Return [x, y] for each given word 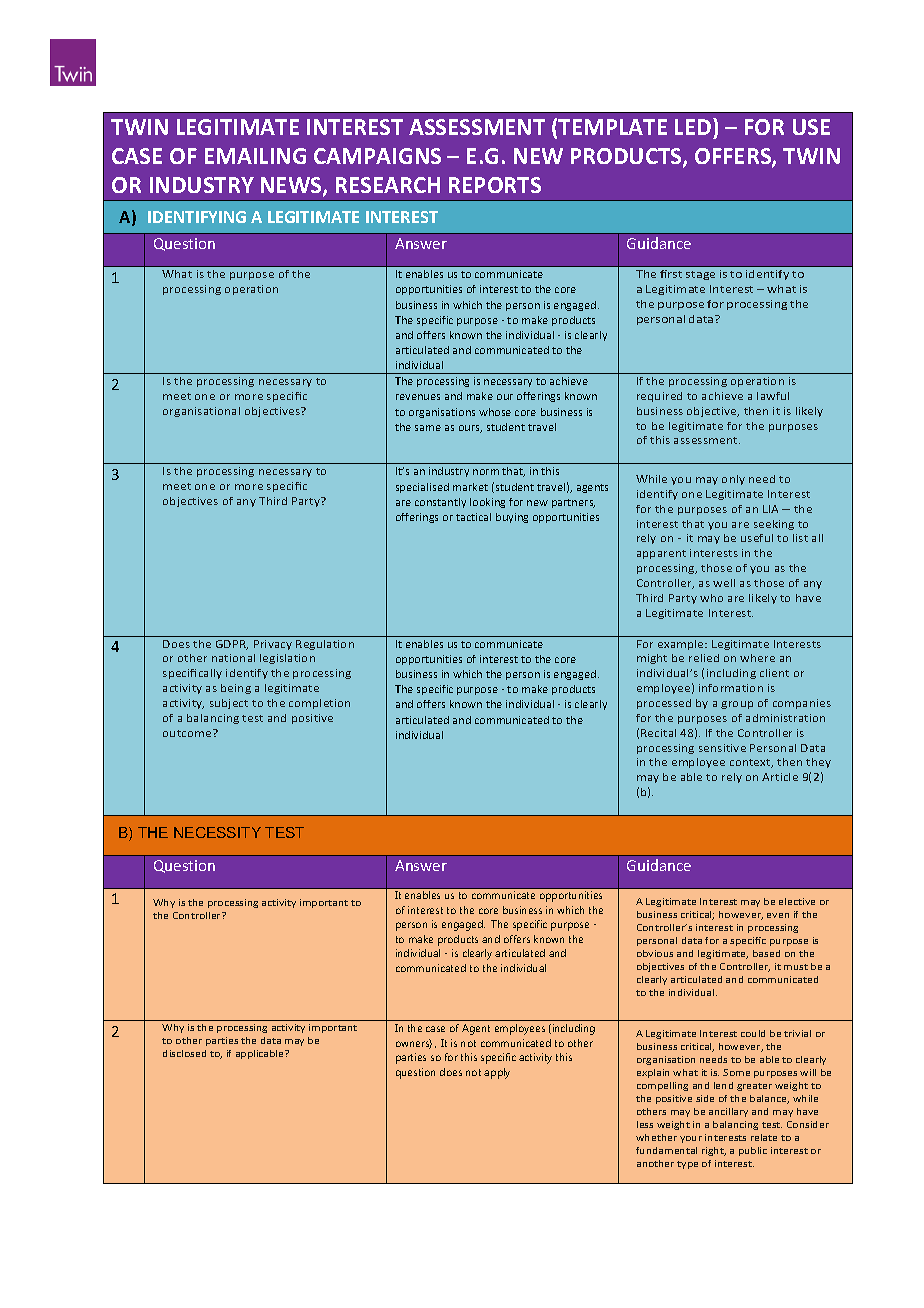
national [233, 658]
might [652, 659]
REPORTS [495, 185]
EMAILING [255, 156]
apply [497, 1073]
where [757, 658]
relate [764, 1137]
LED [694, 126]
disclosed [184, 1053]
